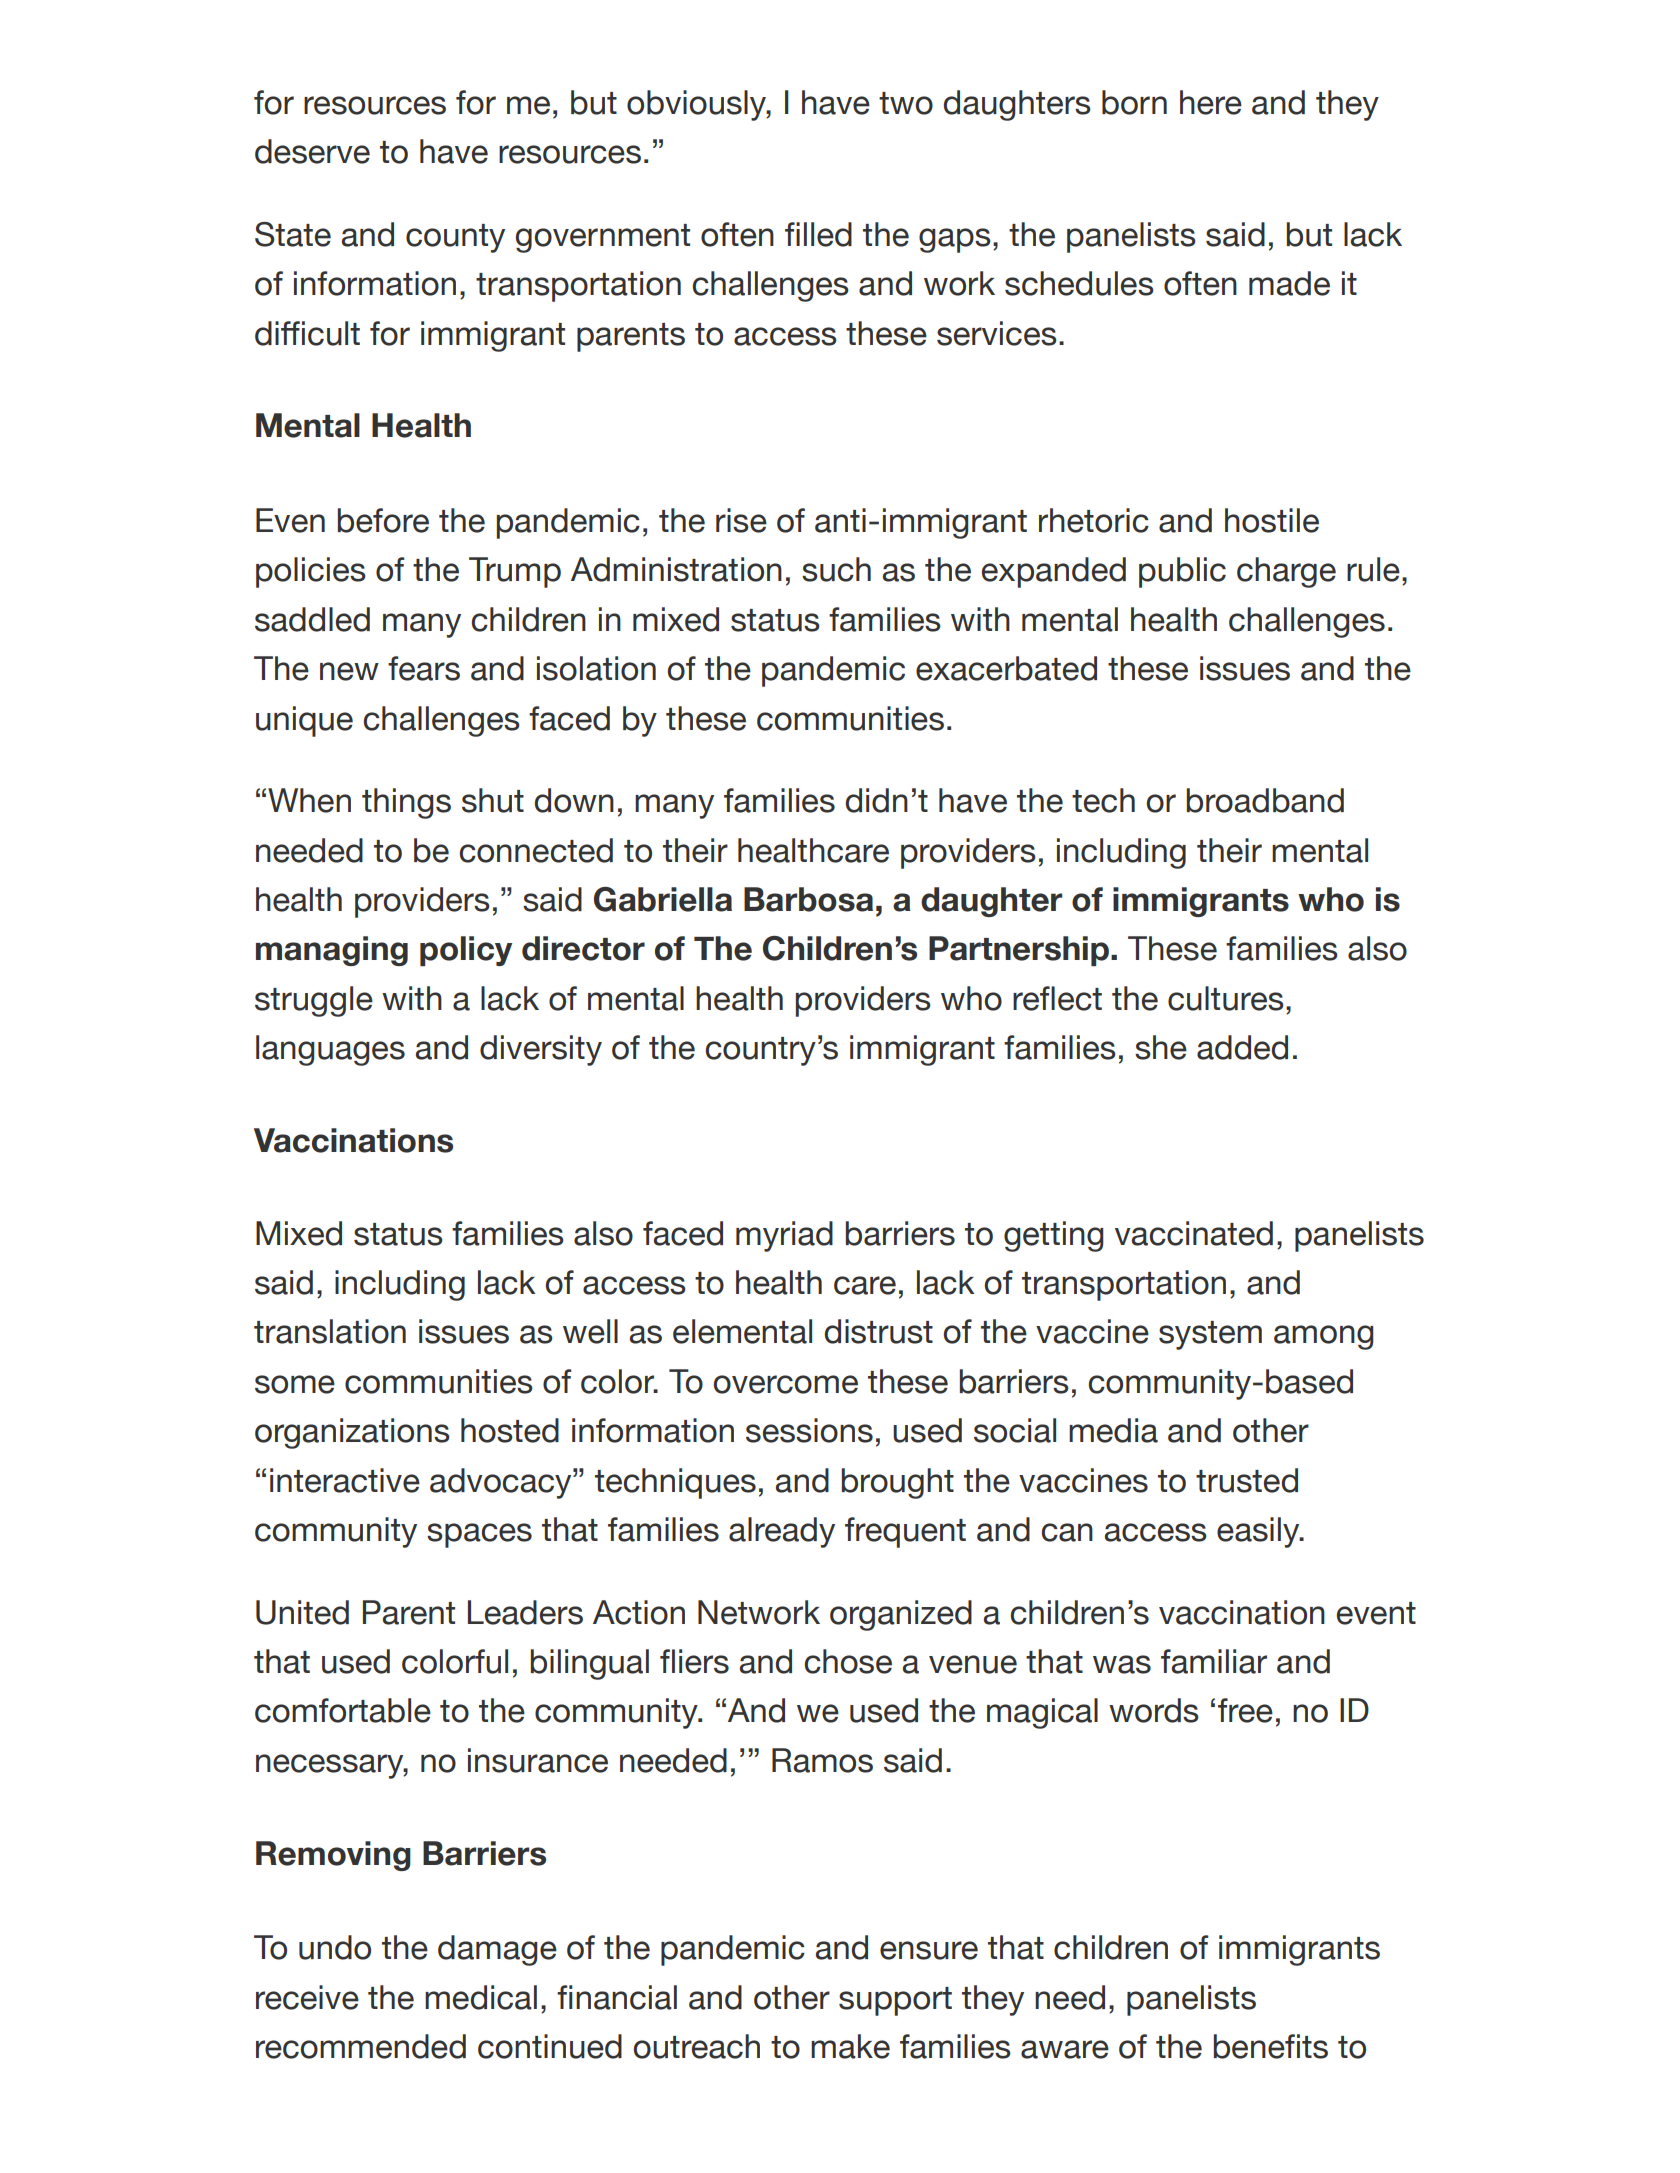  What do you see at coordinates (330, 1050) in the screenshot?
I see `languages` at bounding box center [330, 1050].
